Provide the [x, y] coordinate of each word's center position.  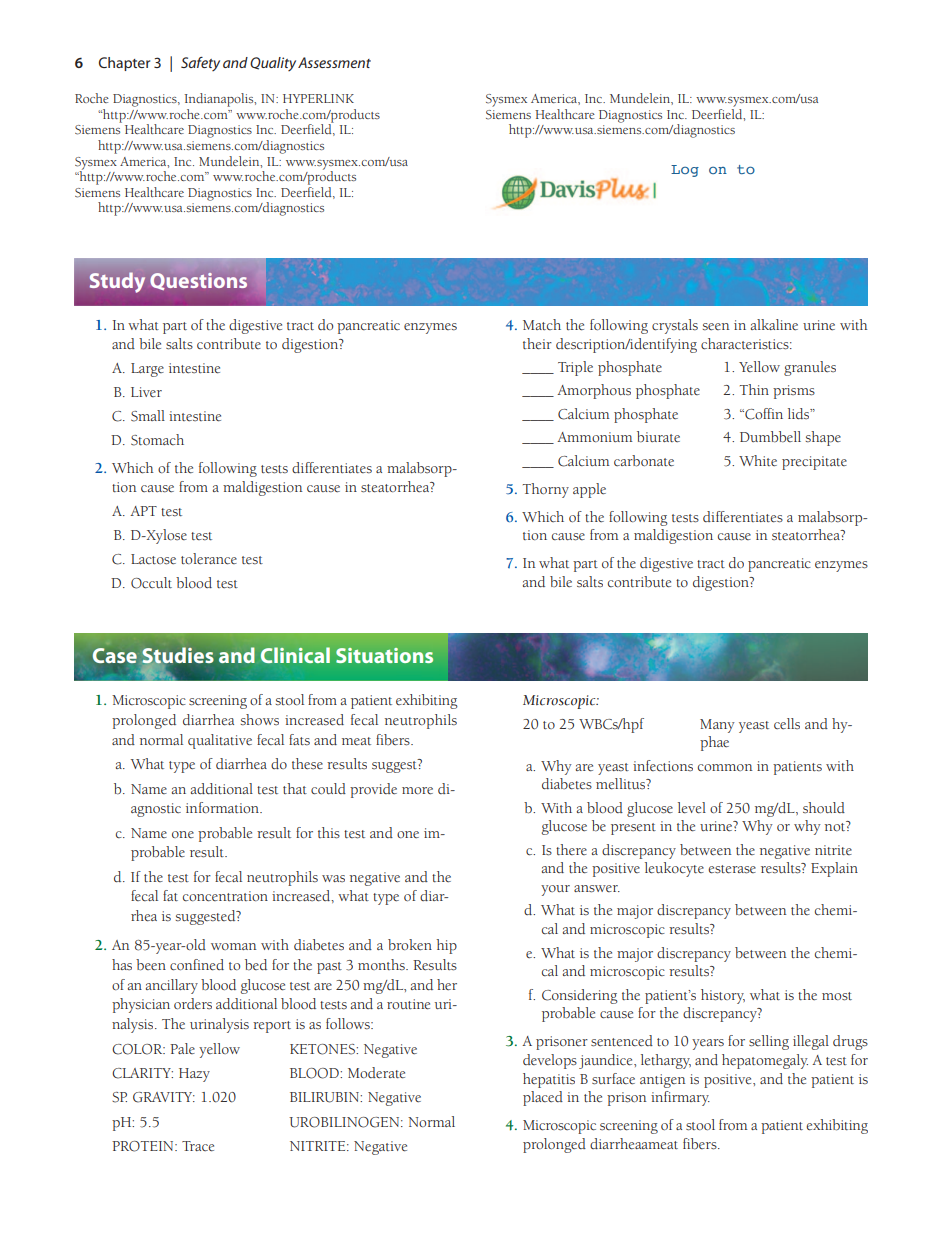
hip [446, 946]
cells [787, 723]
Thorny [546, 490]
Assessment [334, 62]
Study [117, 282]
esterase [732, 869]
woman [234, 946]
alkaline [774, 324]
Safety [200, 64]
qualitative [220, 741]
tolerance [209, 559]
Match [542, 324]
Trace [198, 1146]
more [417, 790]
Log [685, 171]
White [758, 460]
